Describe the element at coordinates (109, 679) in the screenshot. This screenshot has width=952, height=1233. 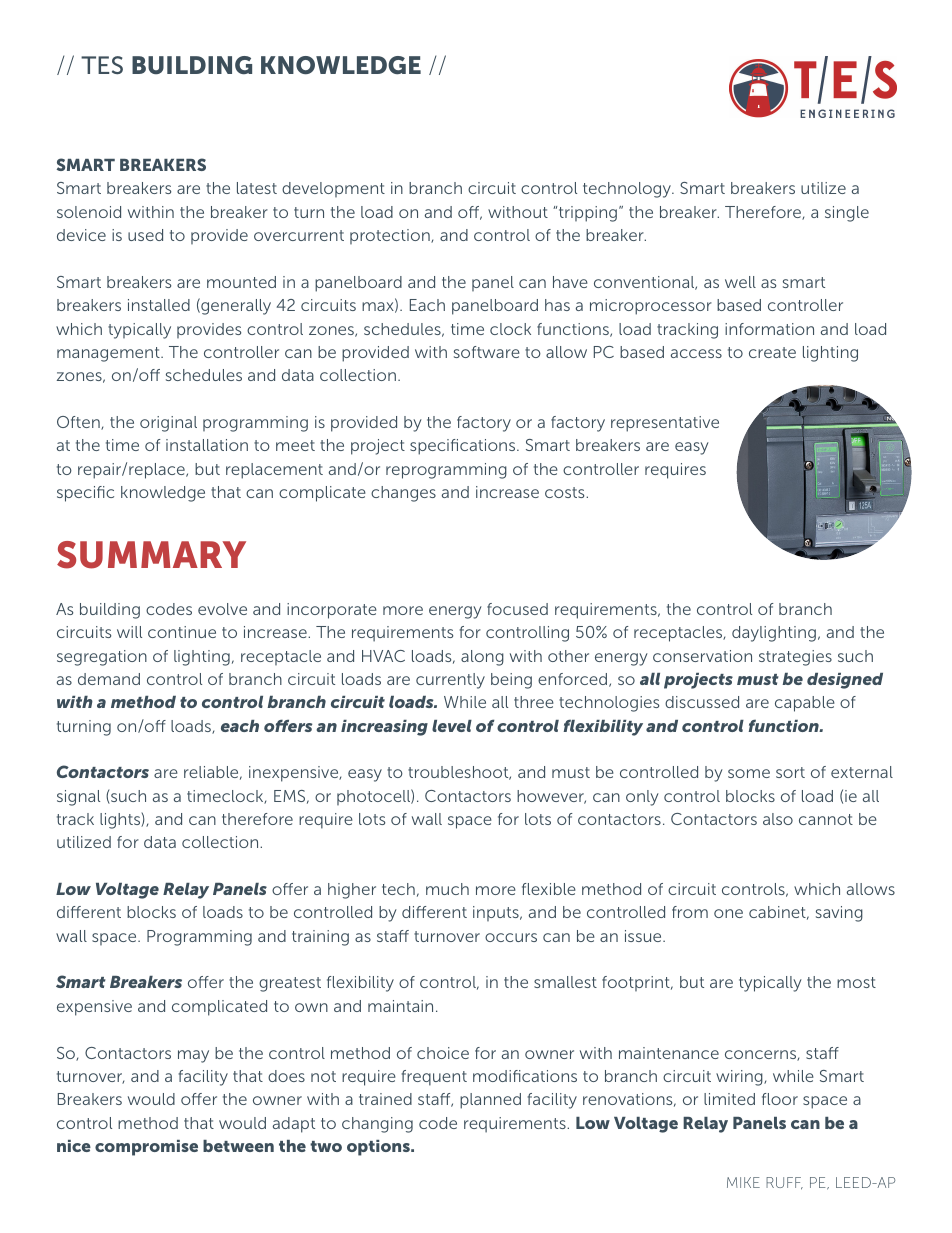
I see `demand` at that location.
